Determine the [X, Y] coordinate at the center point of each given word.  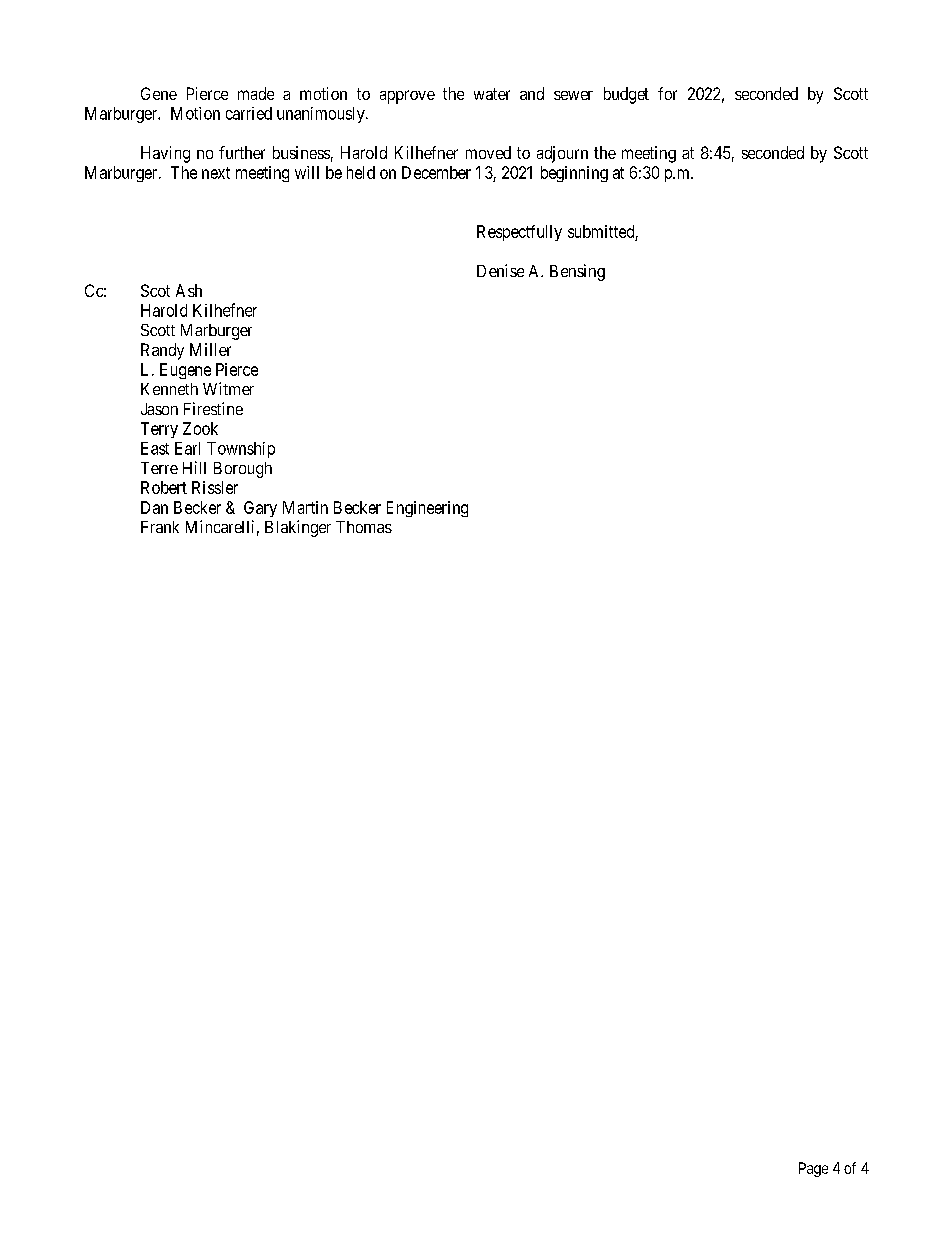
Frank [160, 527]
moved [488, 152]
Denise [500, 270]
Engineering [427, 509]
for [667, 93]
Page [813, 1169]
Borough [243, 470]
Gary [260, 509]
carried [249, 113]
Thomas [364, 527]
